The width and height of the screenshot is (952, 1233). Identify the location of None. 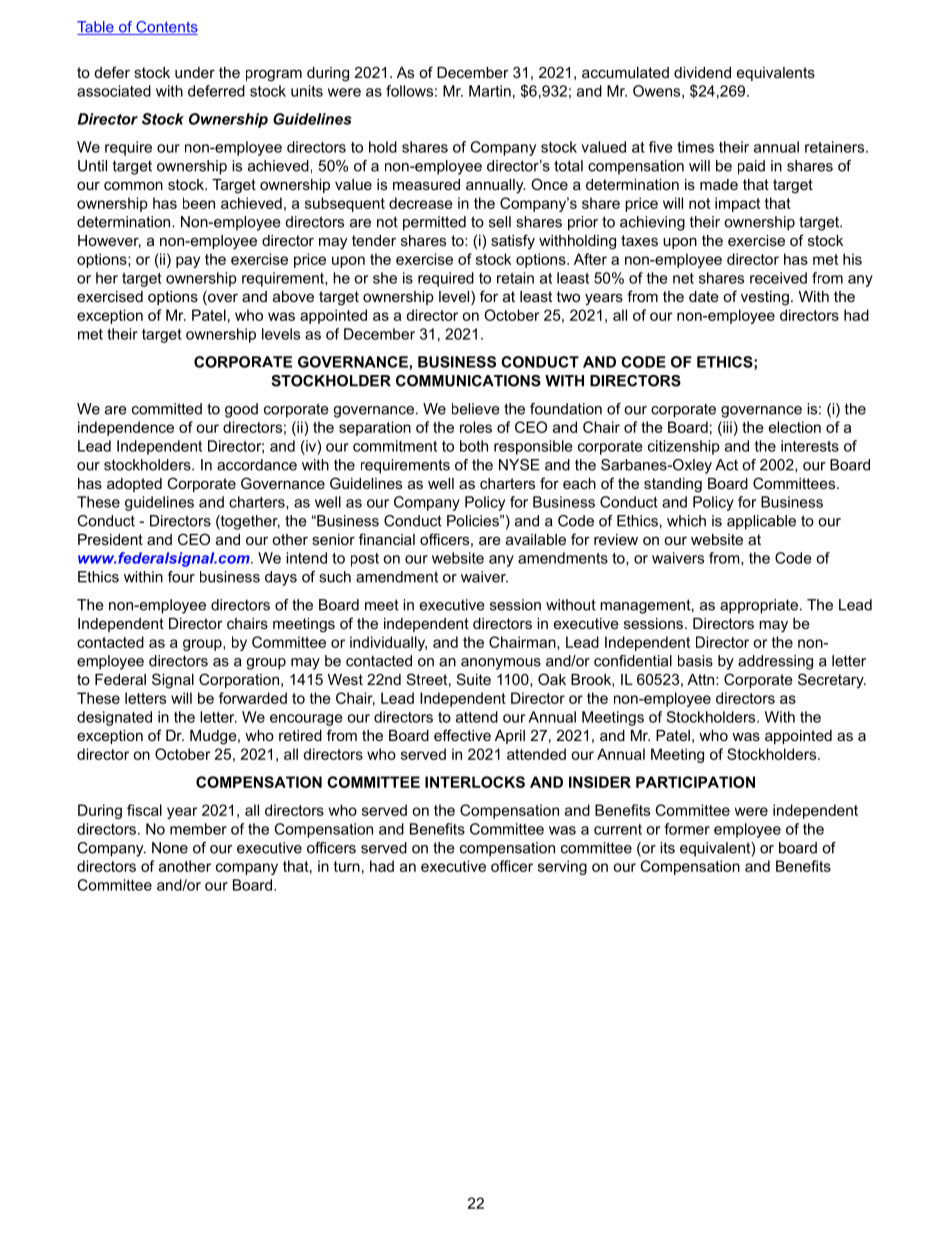
(170, 848).
